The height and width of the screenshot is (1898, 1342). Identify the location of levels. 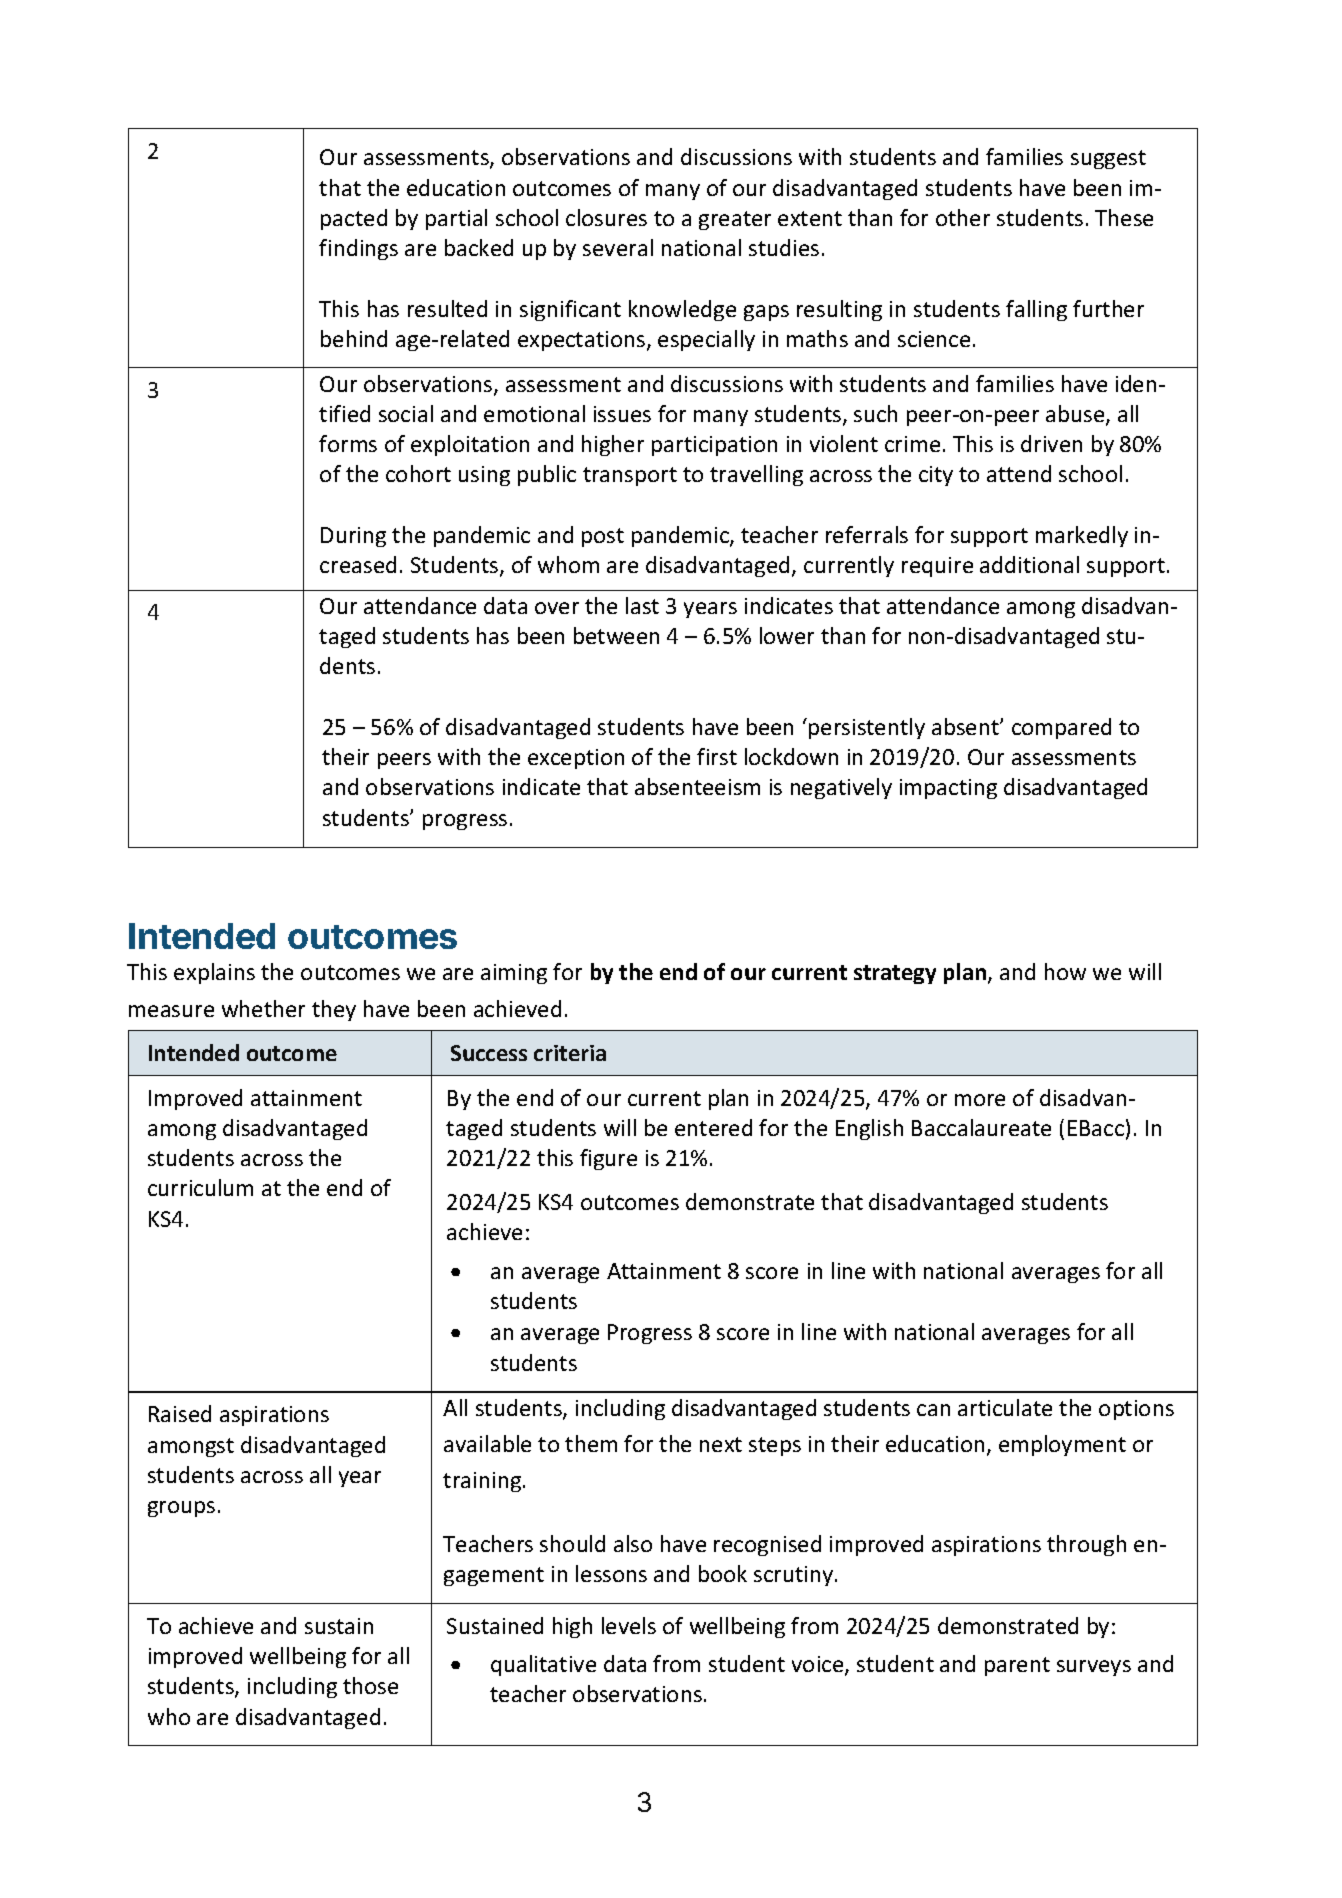
(629, 1625).
